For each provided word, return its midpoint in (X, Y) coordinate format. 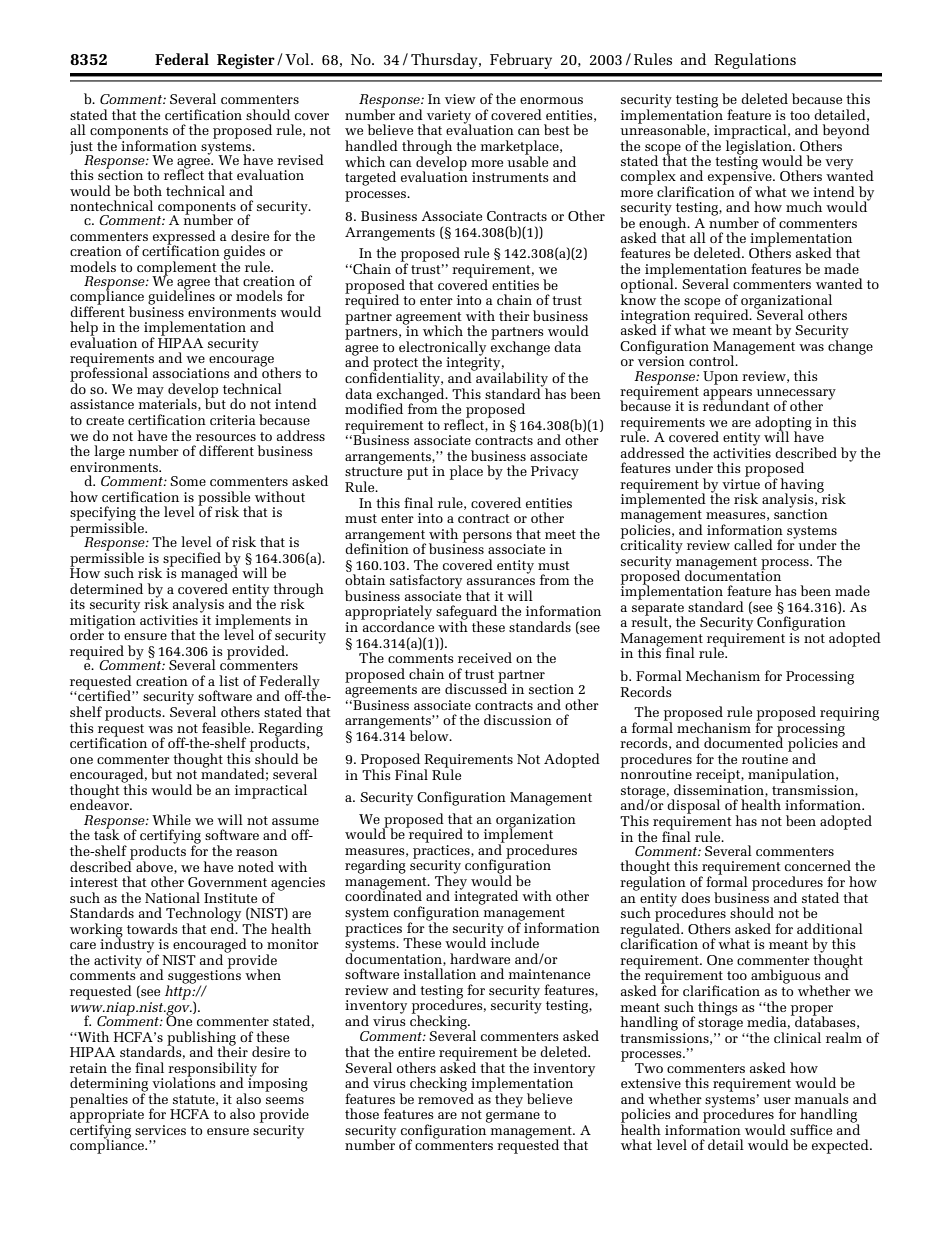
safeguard (466, 613)
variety (449, 118)
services (160, 1130)
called (753, 544)
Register (246, 61)
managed (209, 574)
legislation (760, 147)
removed (446, 1097)
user (777, 1100)
